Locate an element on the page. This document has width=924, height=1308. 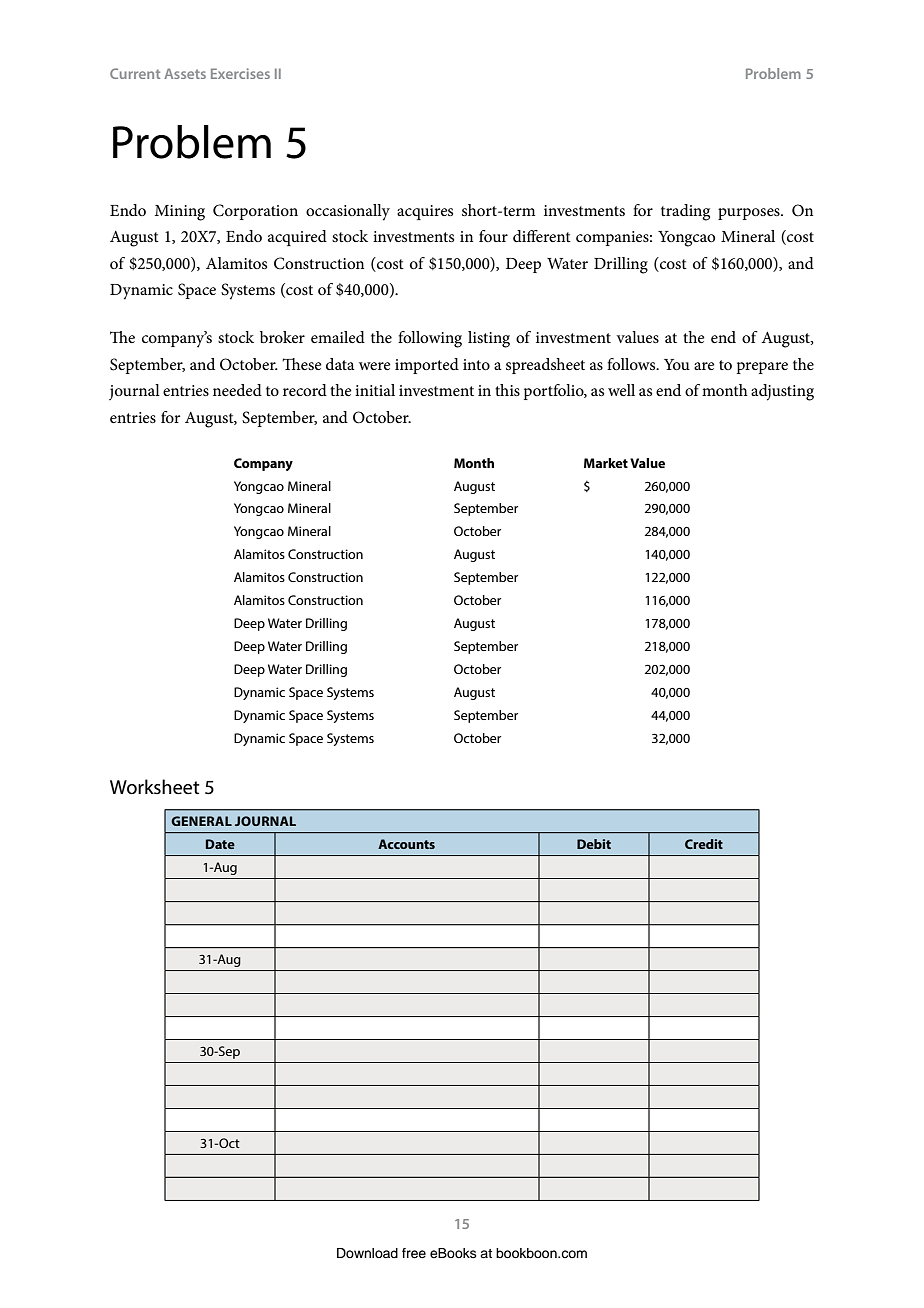
trading is located at coordinates (685, 212).
